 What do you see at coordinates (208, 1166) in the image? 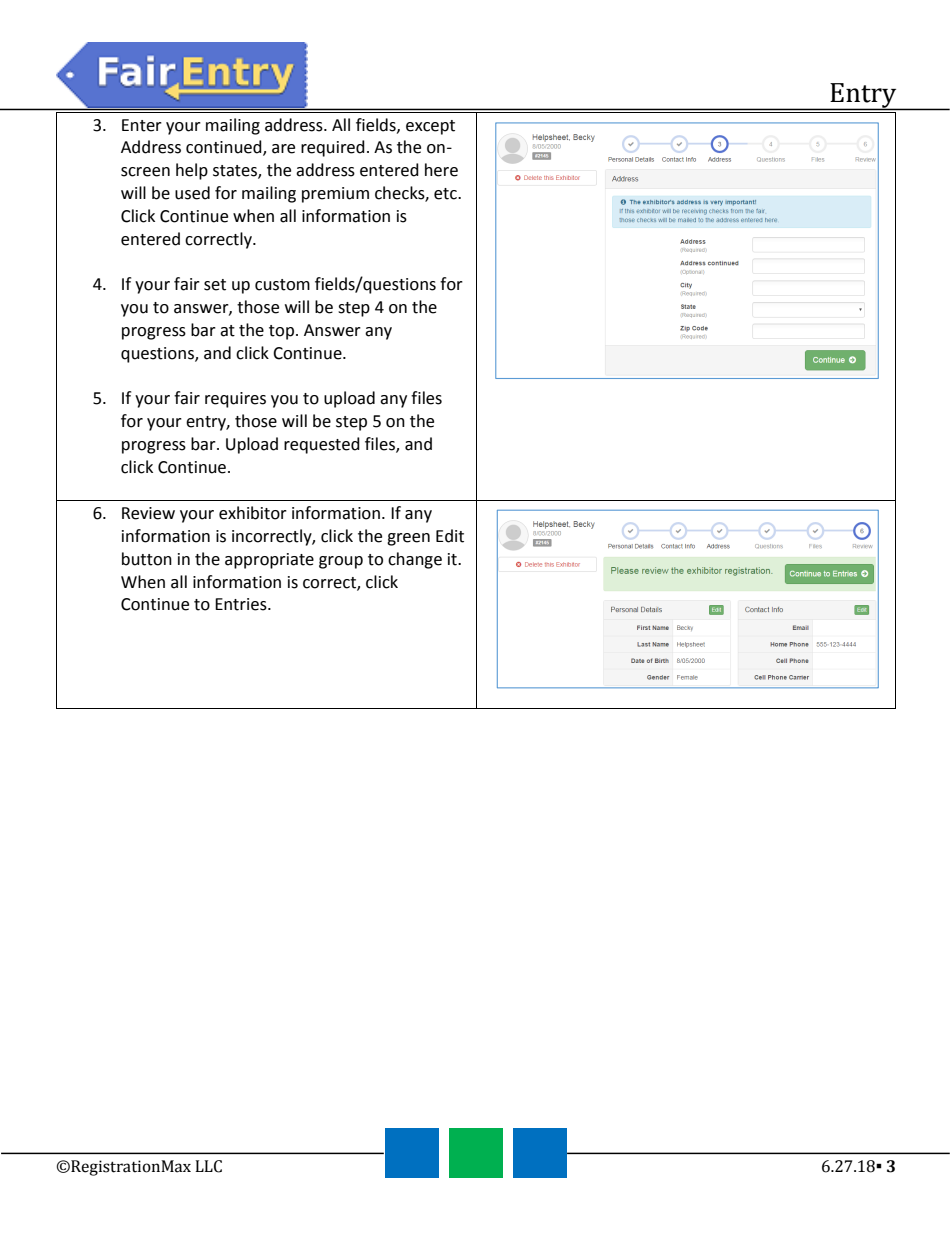
I see `LLC` at bounding box center [208, 1166].
